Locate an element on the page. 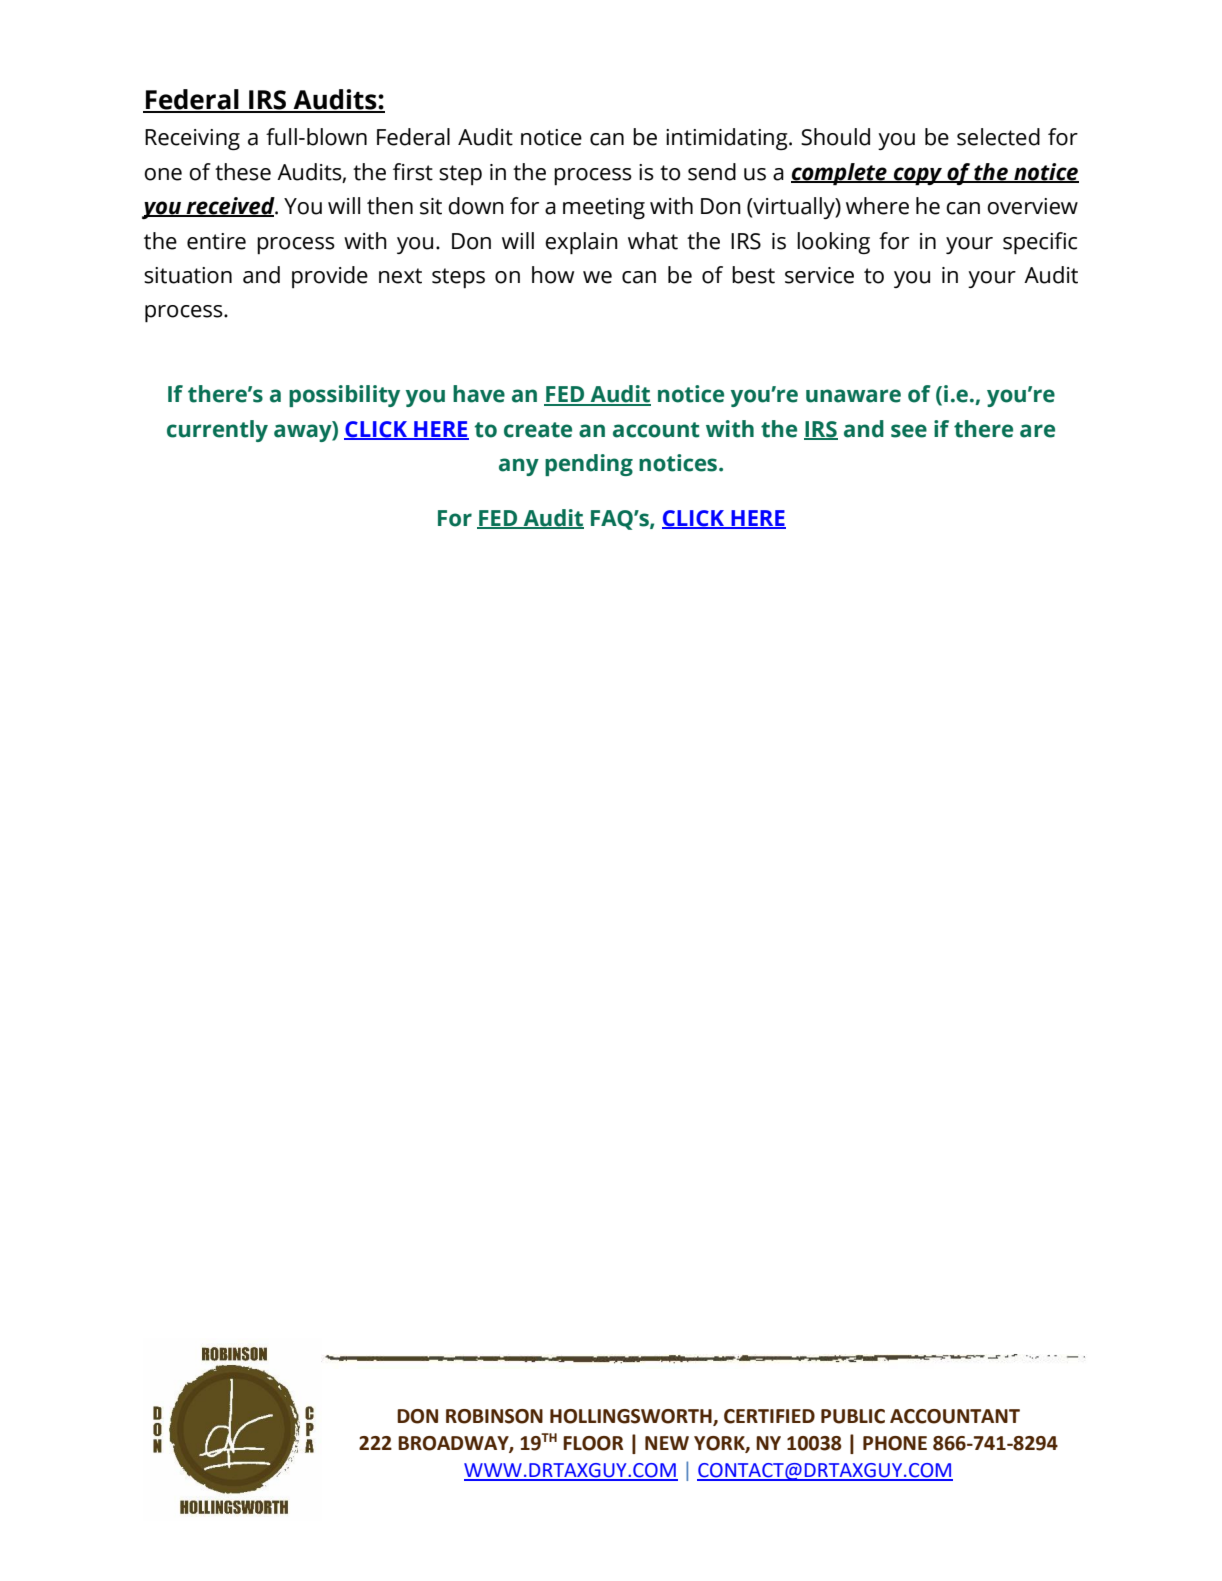  possibility is located at coordinates (344, 396).
